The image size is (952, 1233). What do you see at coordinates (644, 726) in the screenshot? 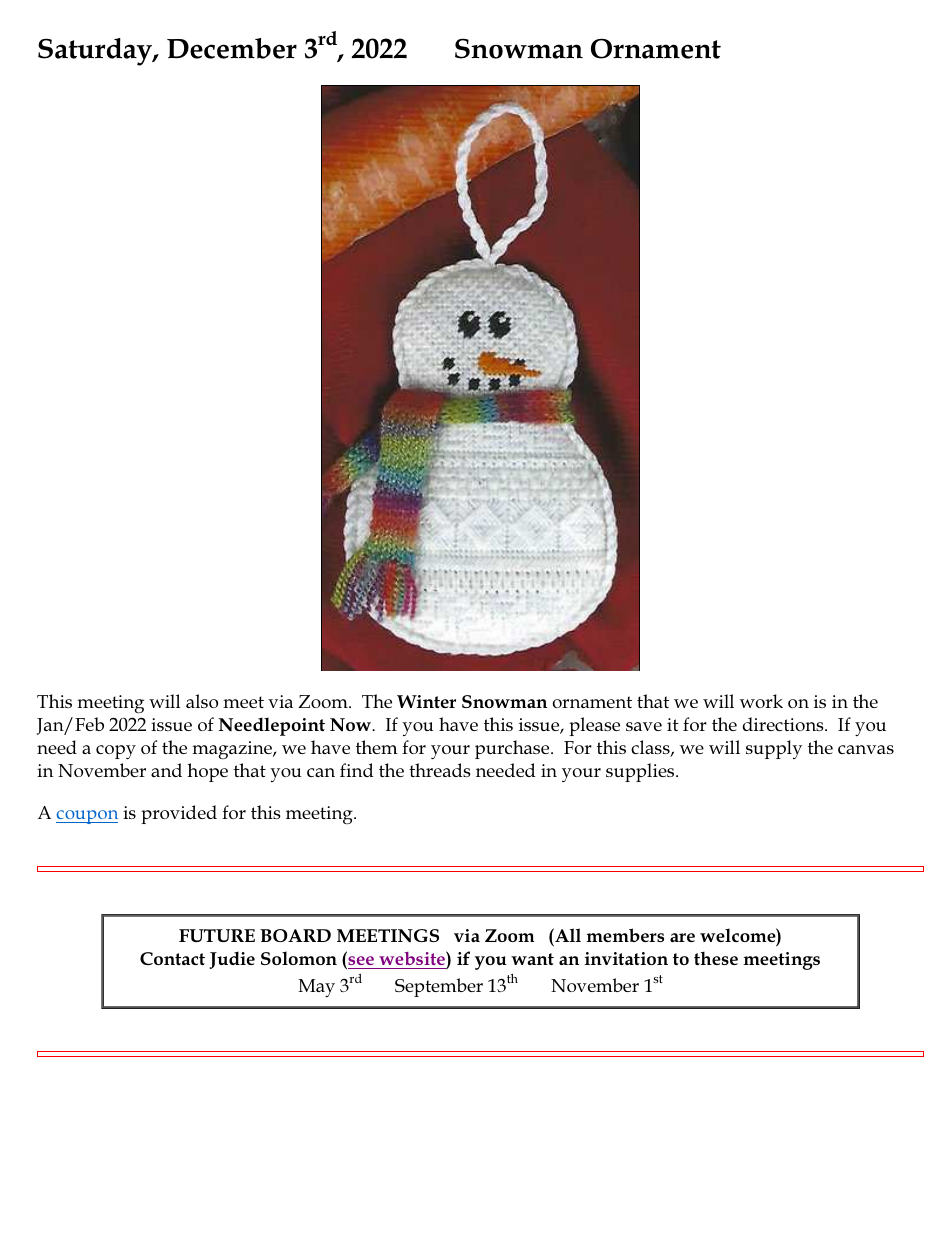
I see `save` at bounding box center [644, 726].
